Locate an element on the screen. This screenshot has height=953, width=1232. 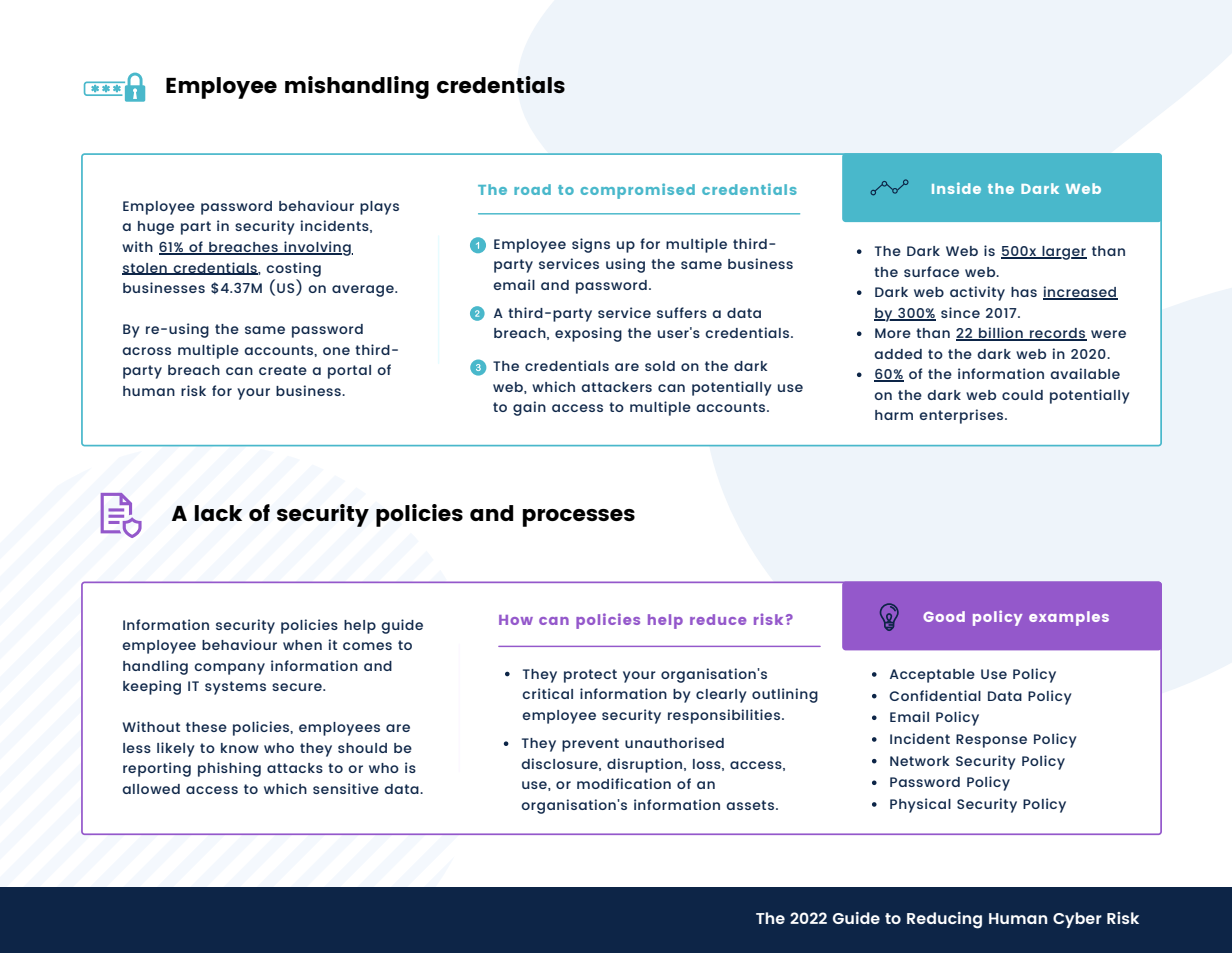
create is located at coordinates (283, 370).
